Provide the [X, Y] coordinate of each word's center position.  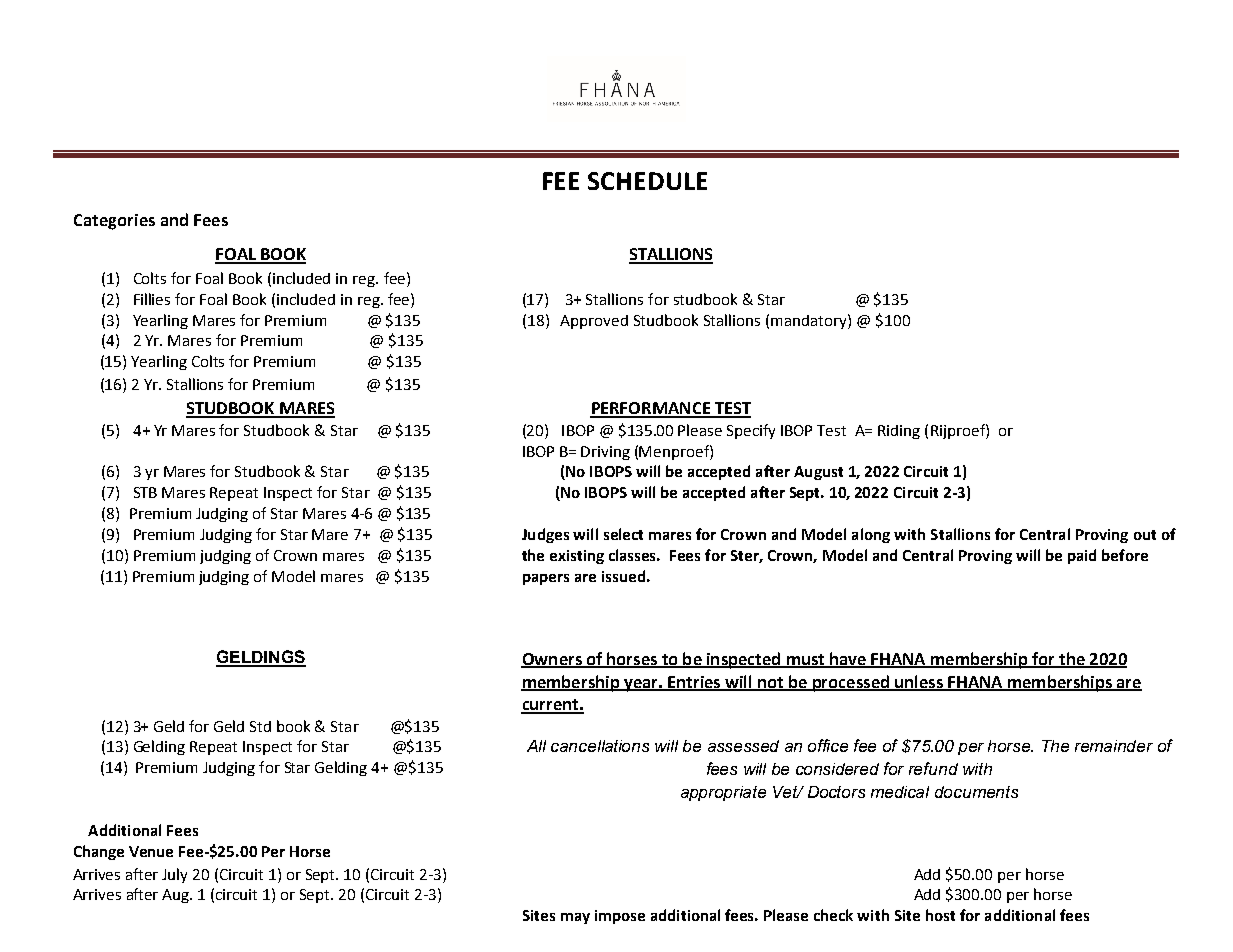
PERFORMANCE [651, 409]
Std [260, 726]
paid [1082, 556]
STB [145, 492]
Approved [594, 322]
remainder [1114, 746]
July [174, 875]
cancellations [600, 746]
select [623, 534]
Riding [899, 432]
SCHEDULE [647, 181]
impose [620, 917]
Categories [114, 222]
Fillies [152, 299]
